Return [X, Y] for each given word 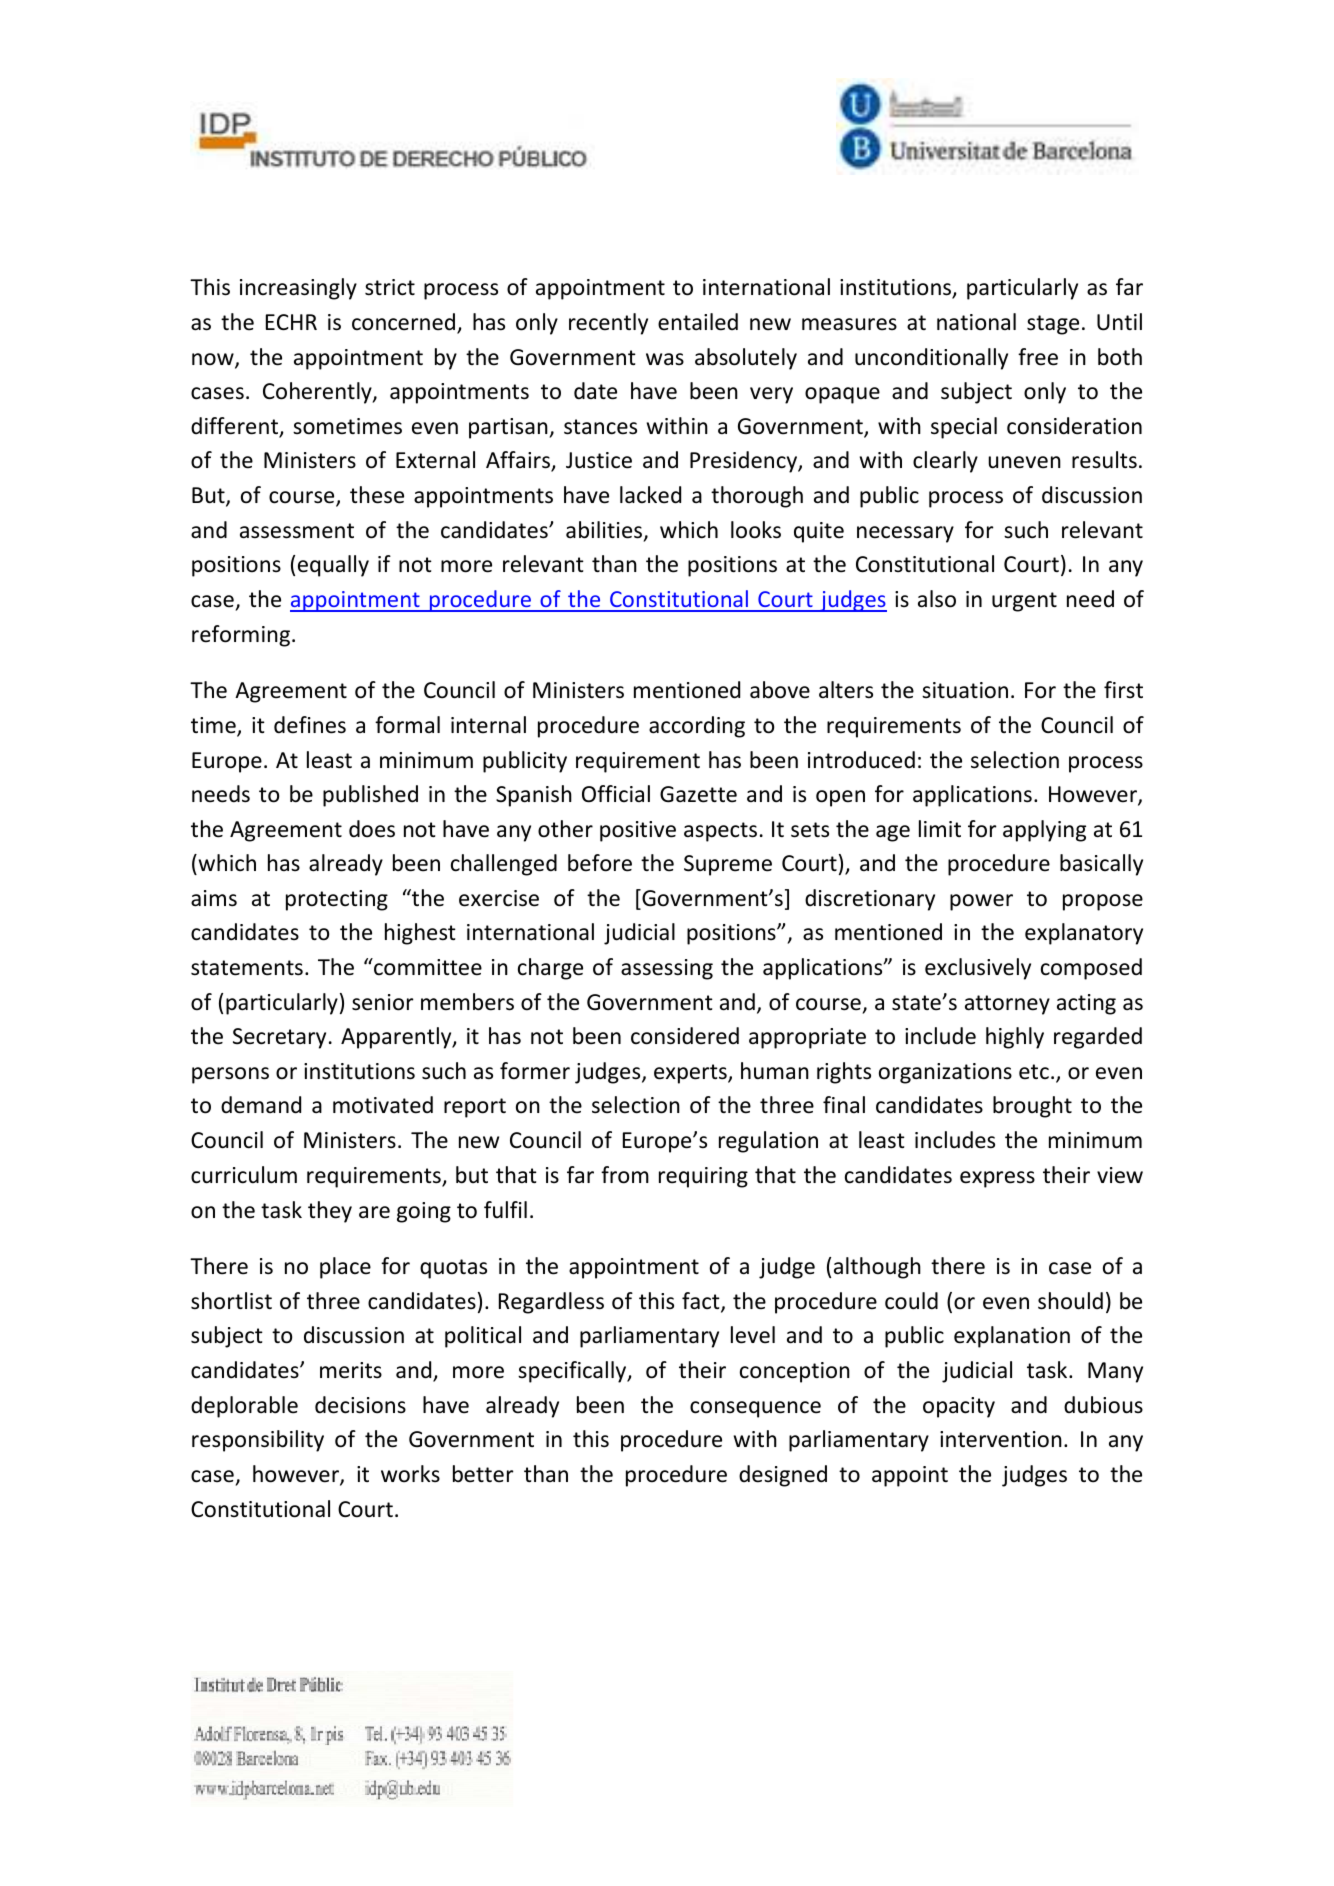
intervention [1001, 1439]
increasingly [298, 289]
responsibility [258, 1441]
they [330, 1212]
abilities [605, 531]
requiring [703, 1177]
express [997, 1179]
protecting [337, 900]
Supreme [728, 865]
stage [1053, 325]
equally [333, 566]
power [981, 902]
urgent [1024, 602]
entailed [698, 322]
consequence [755, 1409]
